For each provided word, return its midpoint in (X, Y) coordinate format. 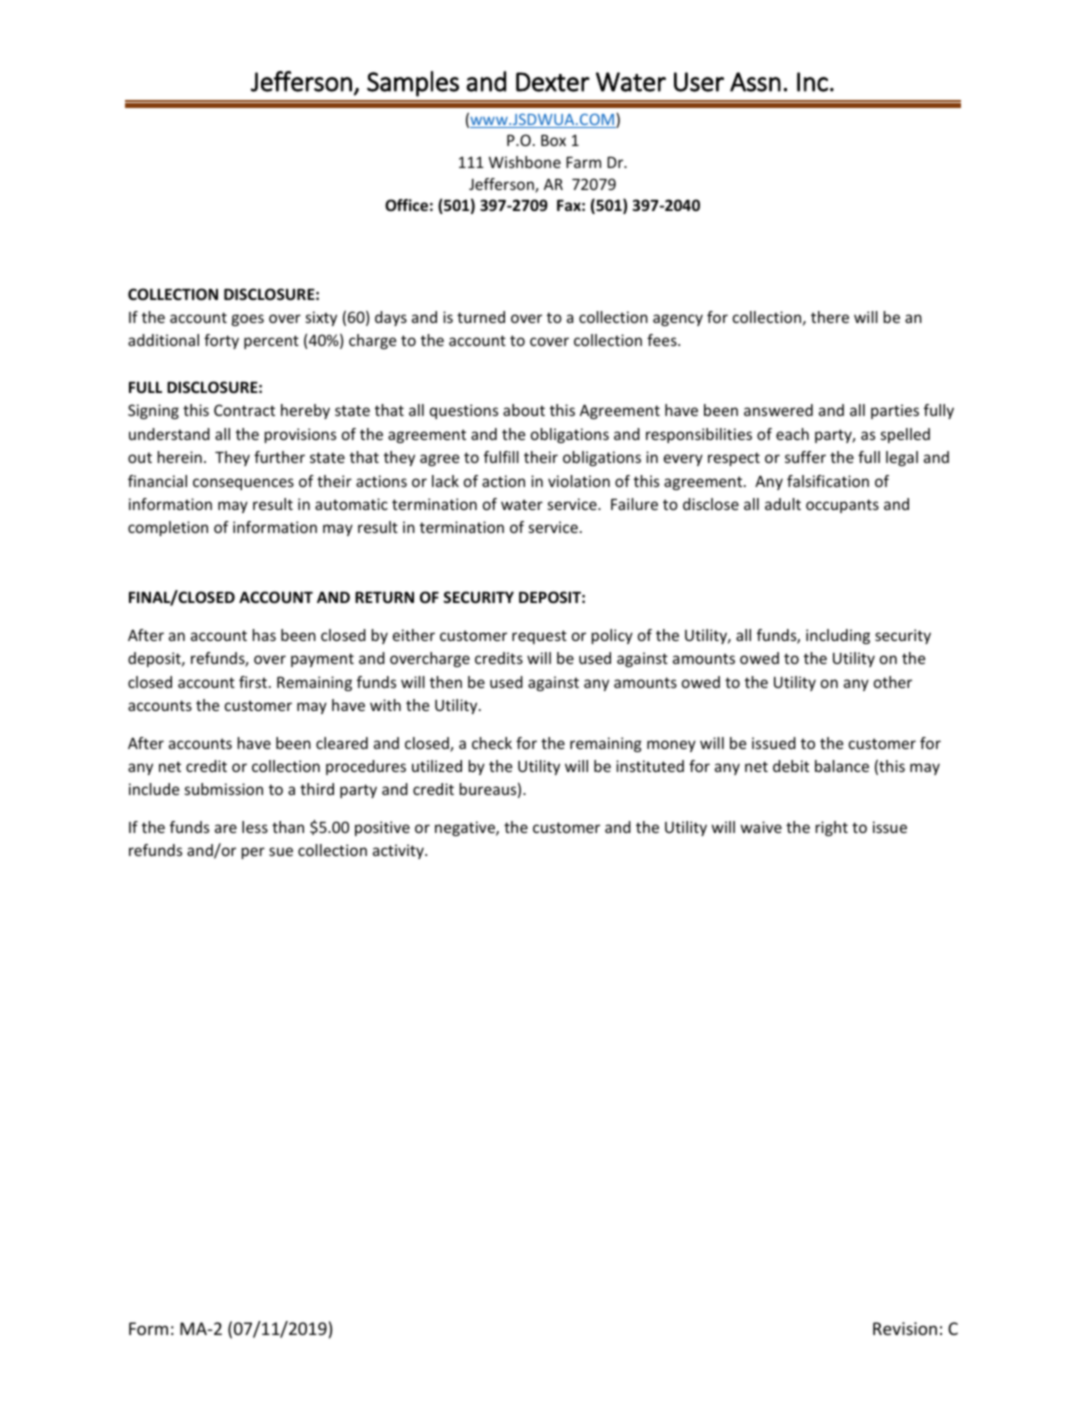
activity (399, 851)
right (832, 828)
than (288, 827)
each (792, 434)
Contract (244, 410)
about (524, 410)
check (492, 743)
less (255, 827)
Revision (905, 1328)
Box (553, 140)
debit (791, 766)
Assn (755, 82)
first (254, 682)
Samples (413, 84)
